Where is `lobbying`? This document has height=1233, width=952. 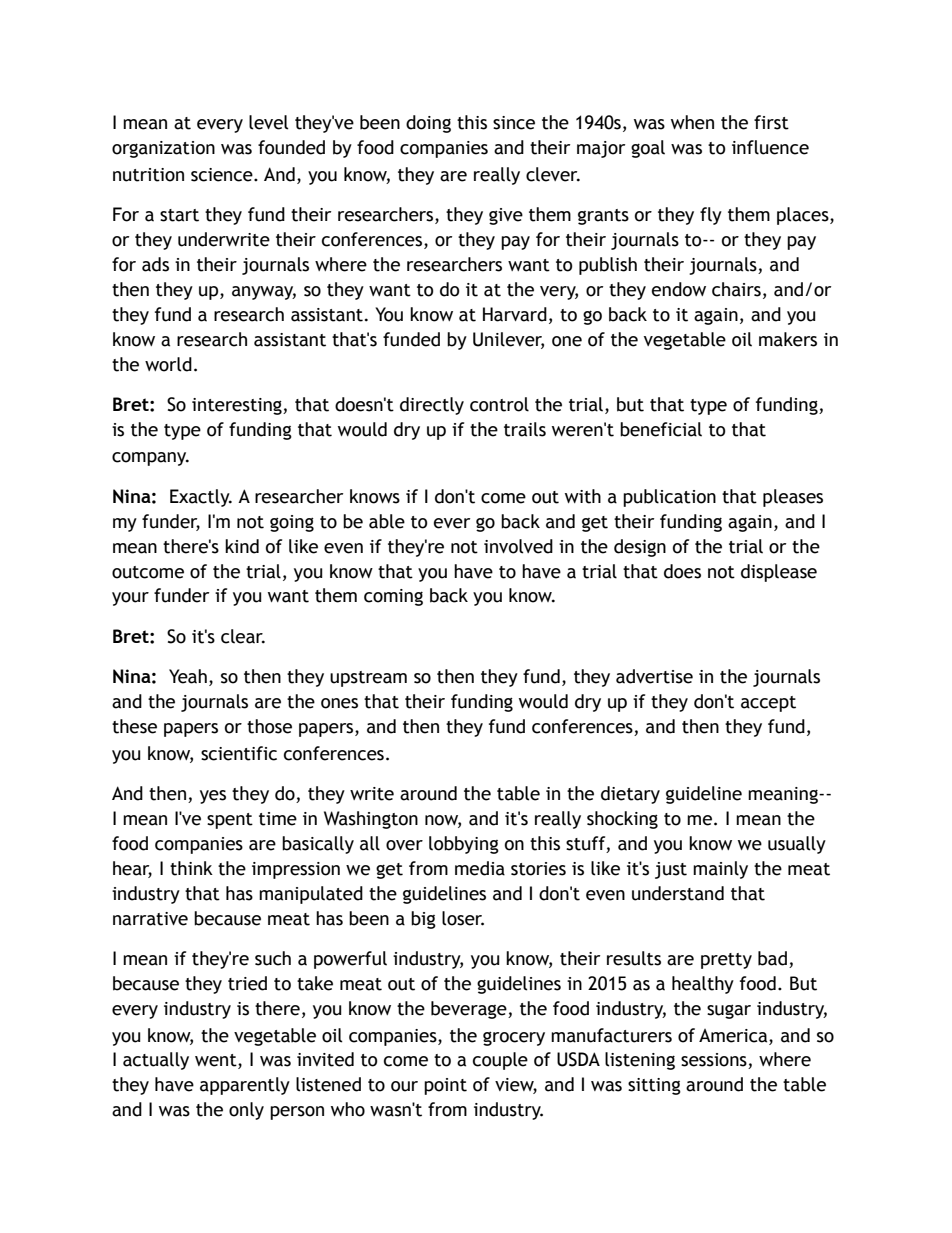
lobbying is located at coordinates (464, 845).
